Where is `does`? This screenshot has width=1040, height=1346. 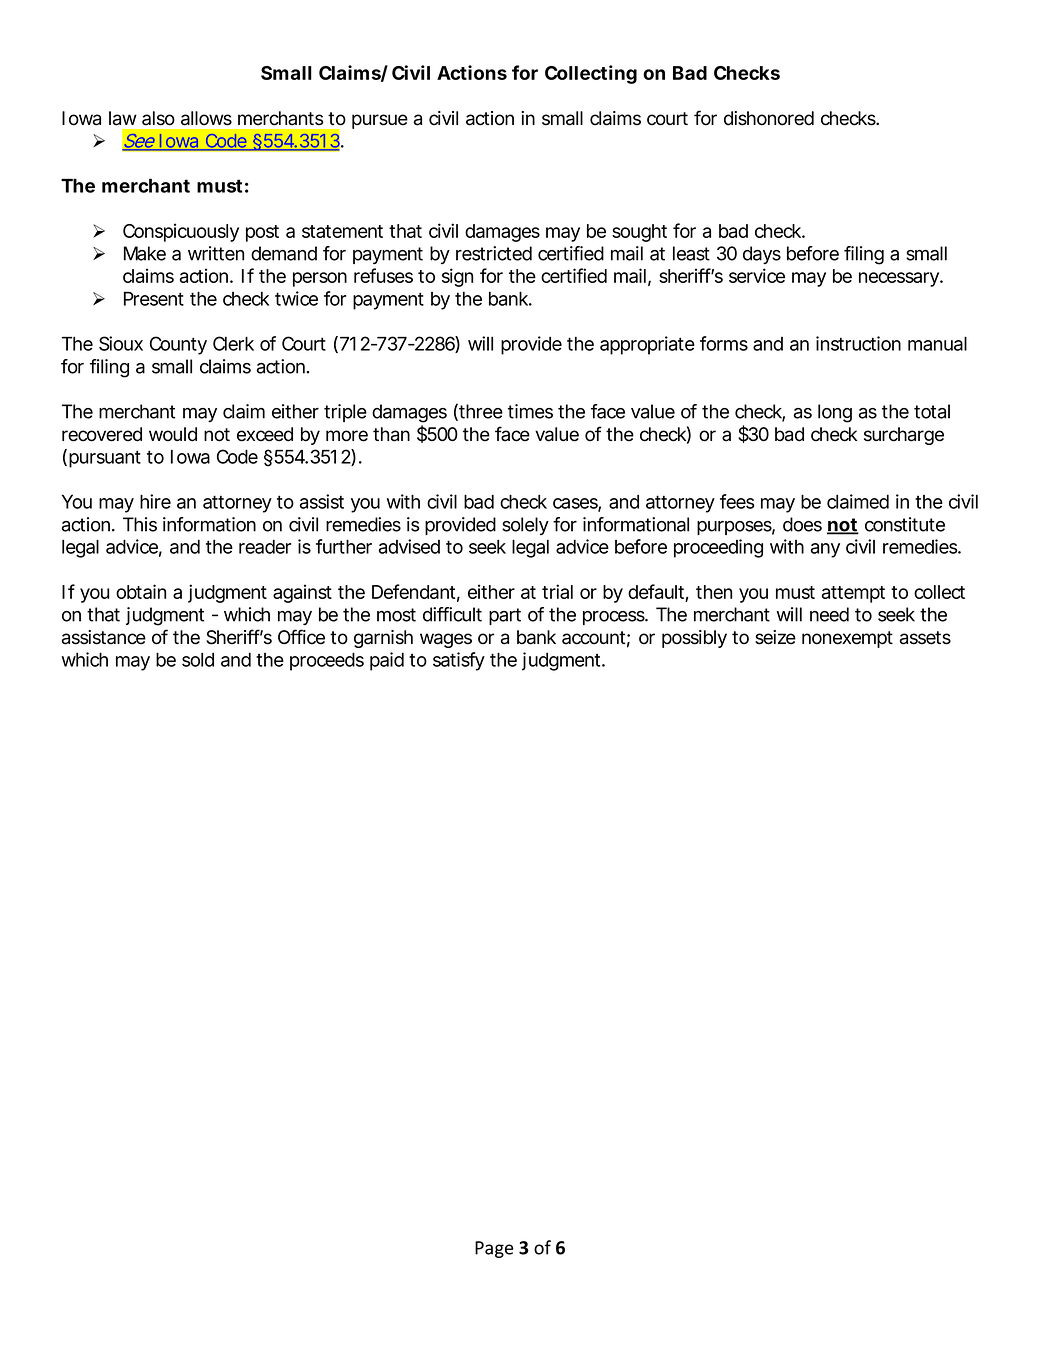 does is located at coordinates (802, 524).
